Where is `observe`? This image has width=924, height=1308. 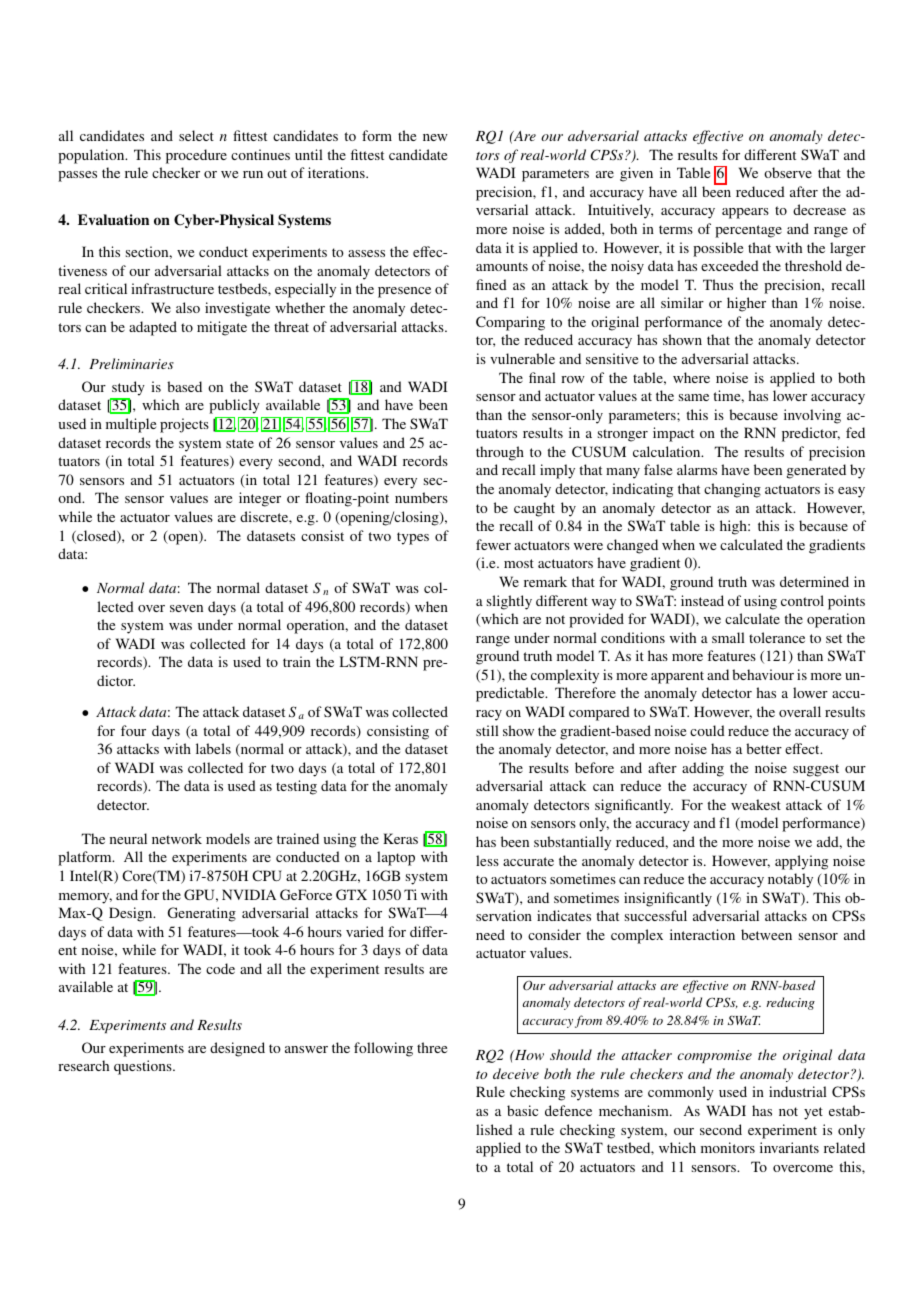 observe is located at coordinates (788, 172).
